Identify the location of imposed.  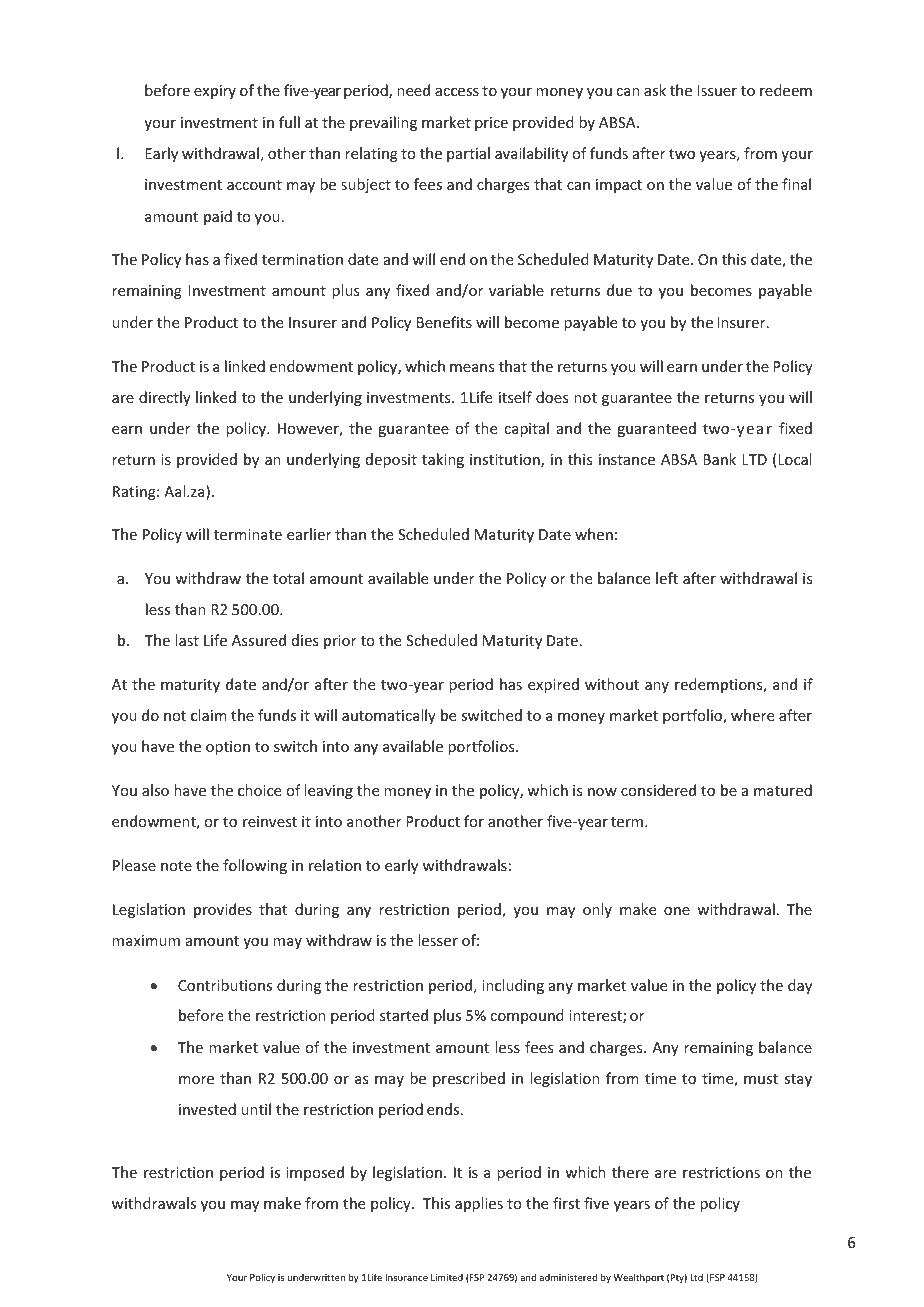
(315, 1173).
